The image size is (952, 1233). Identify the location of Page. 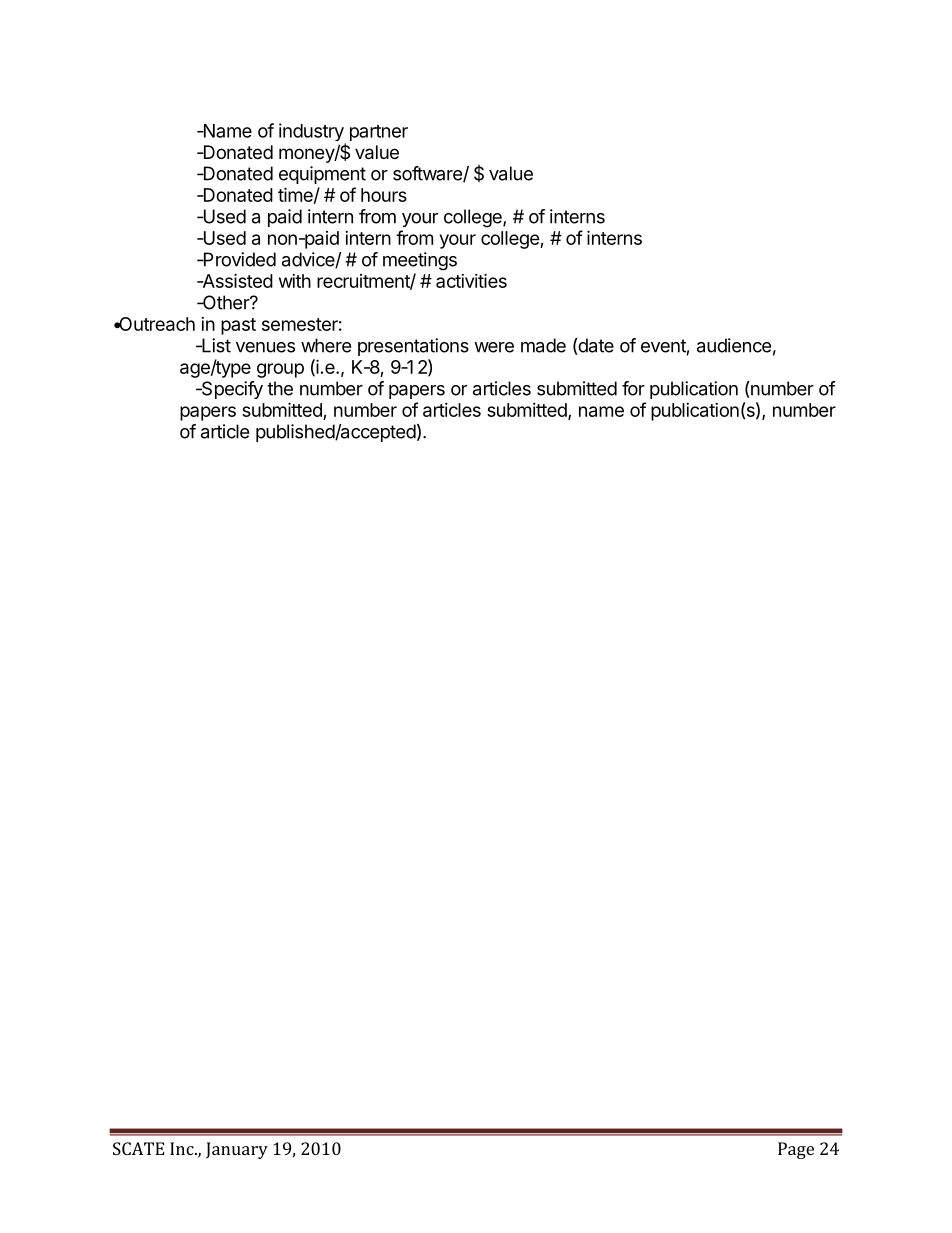
(796, 1150).
